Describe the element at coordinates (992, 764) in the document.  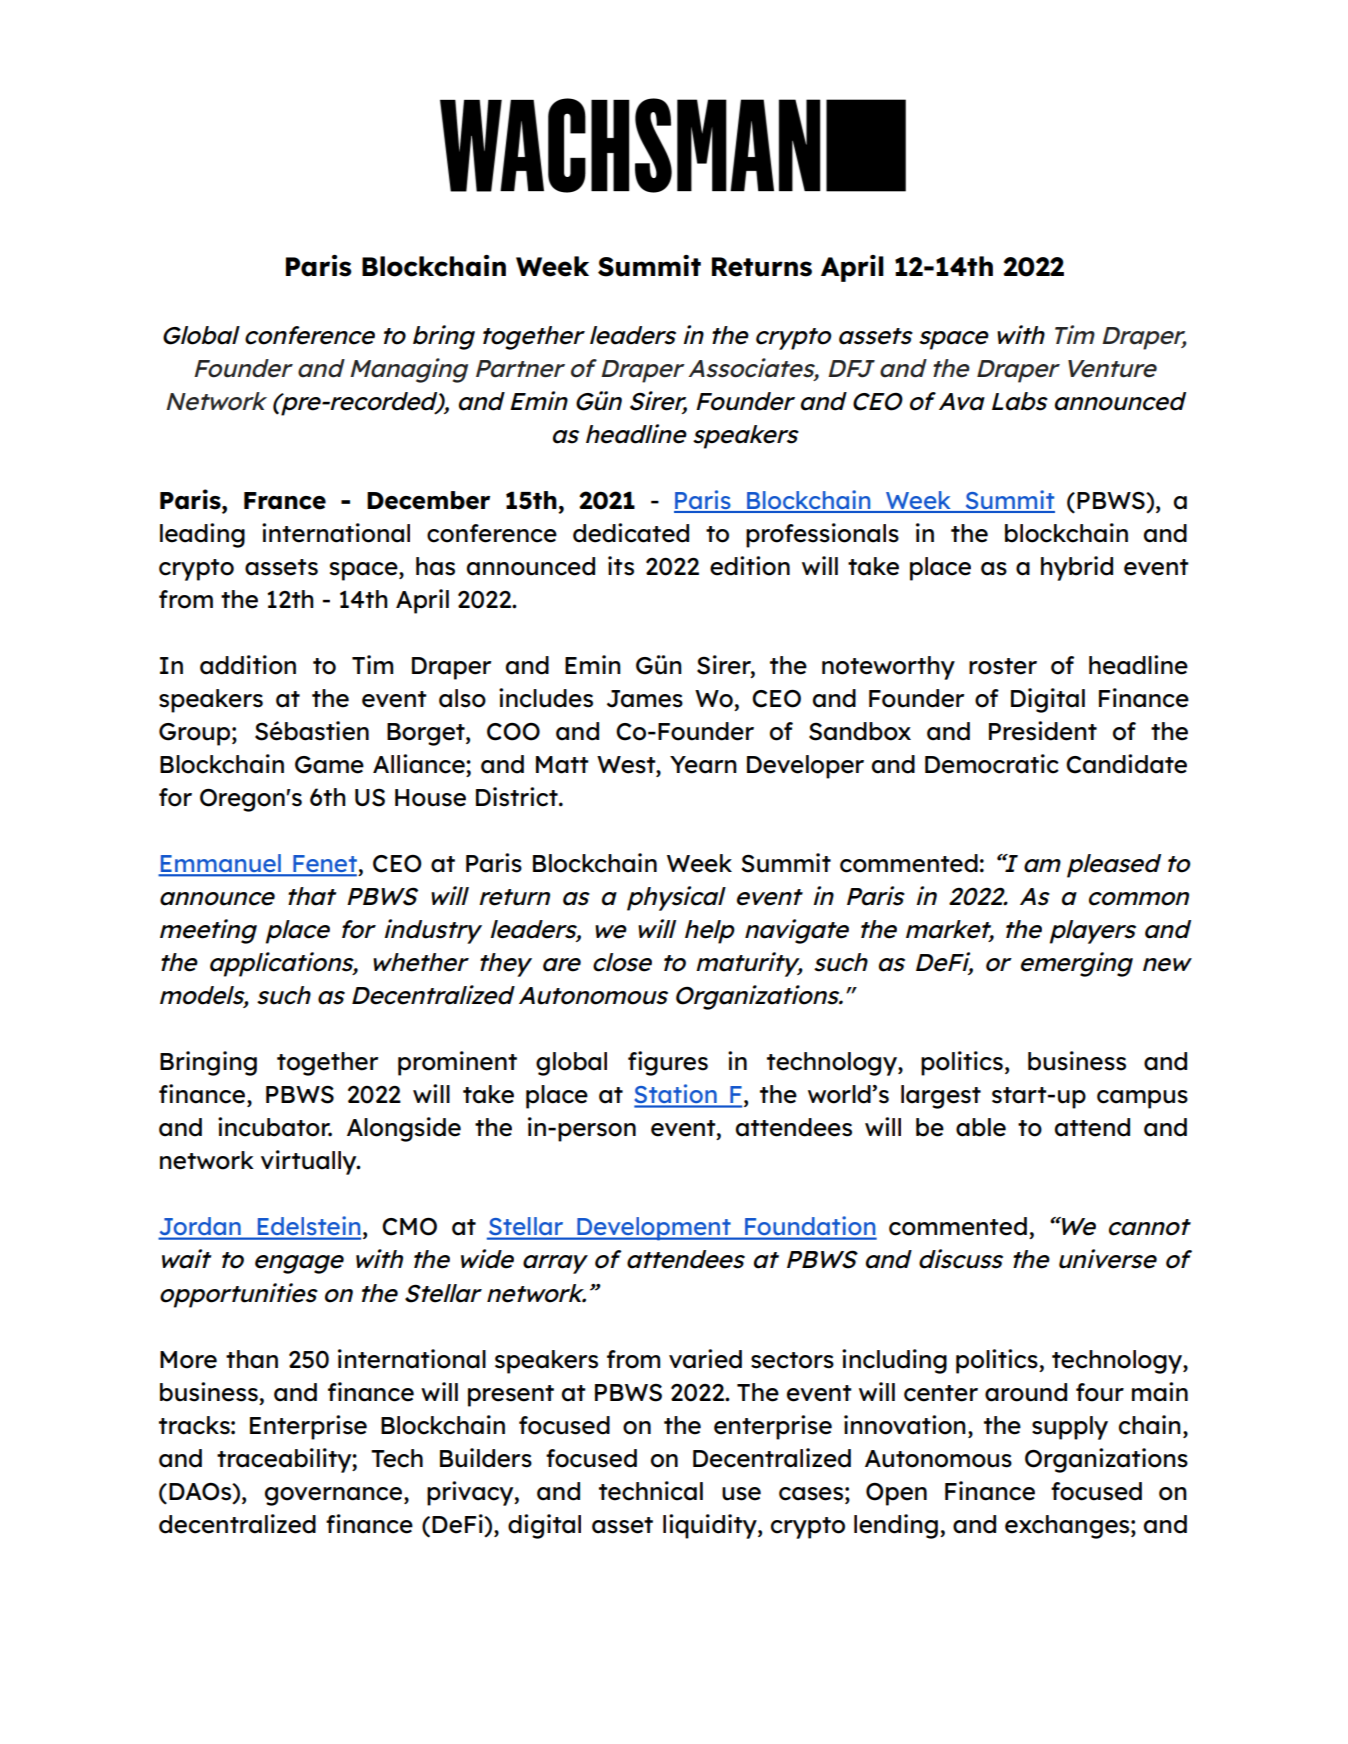
I see `Democratic` at that location.
